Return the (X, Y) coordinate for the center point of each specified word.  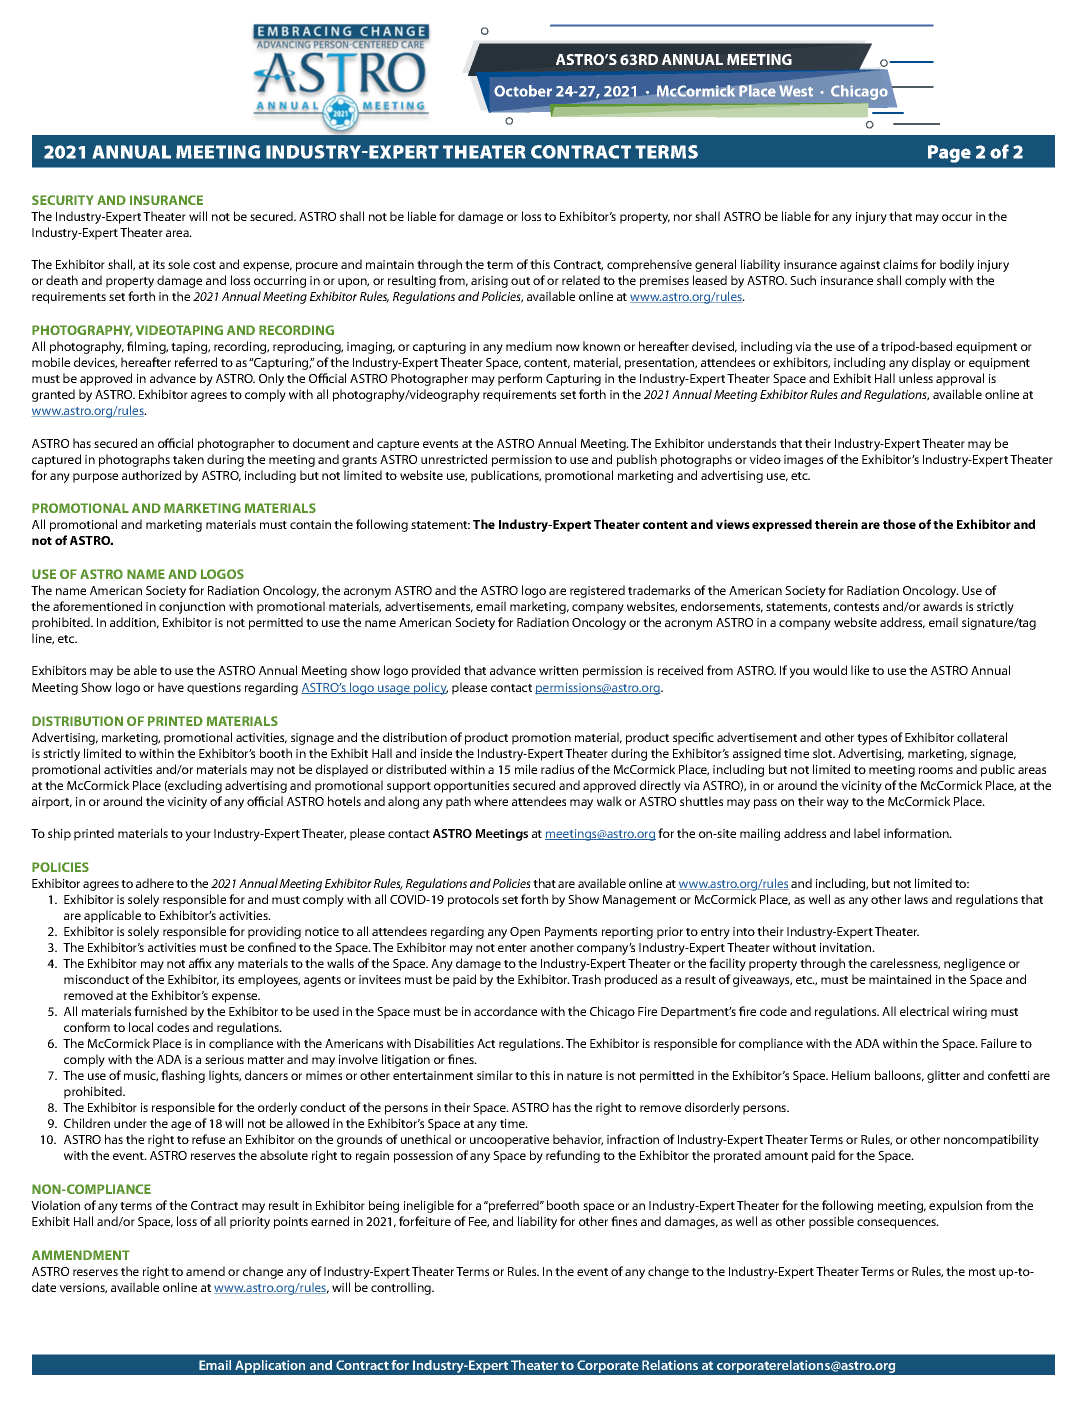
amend (205, 1271)
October (523, 91)
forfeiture (425, 1221)
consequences (898, 1224)
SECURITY (63, 200)
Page (949, 154)
